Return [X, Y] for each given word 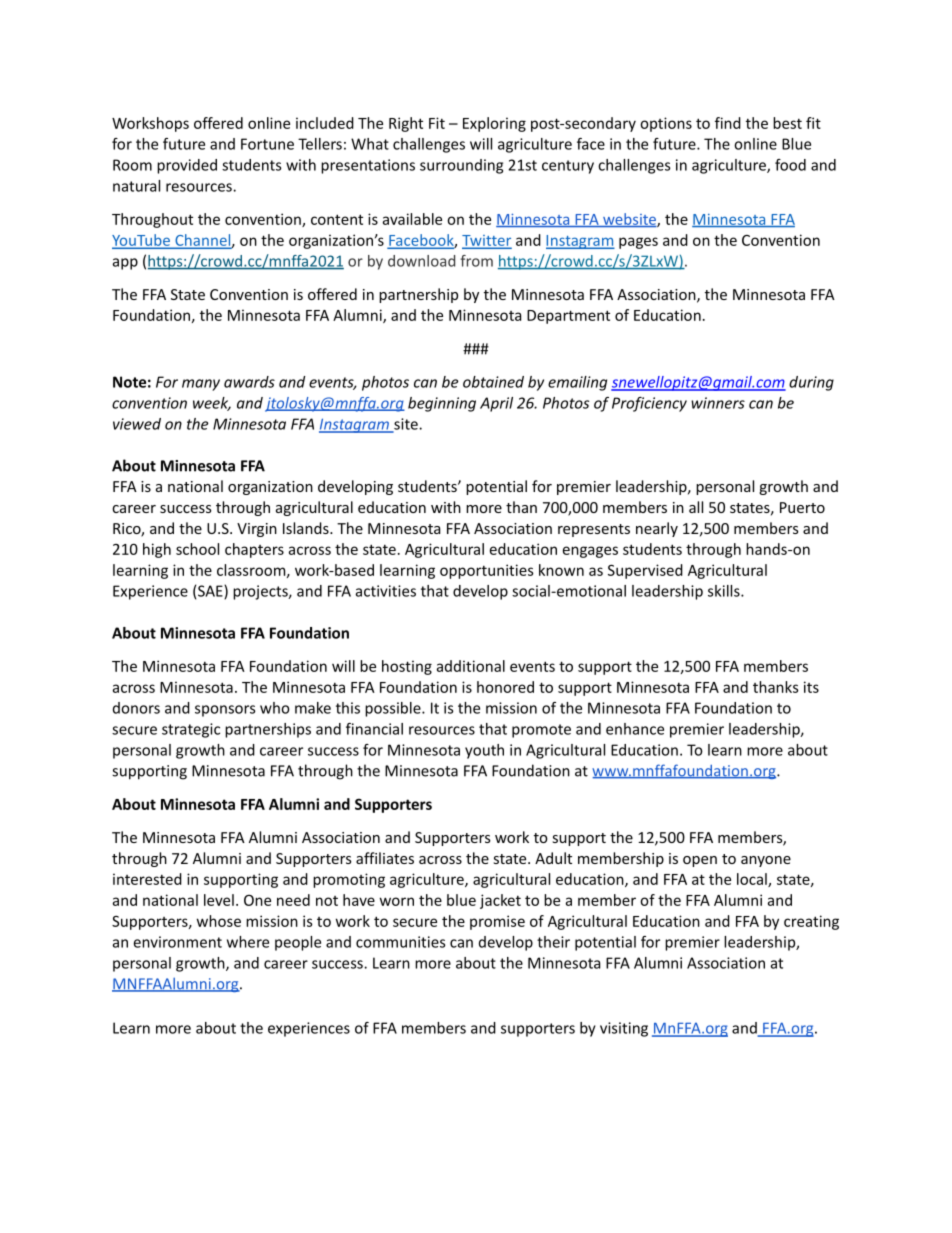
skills [725, 591]
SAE [211, 592]
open [700, 861]
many [201, 385]
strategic [191, 730]
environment [178, 942]
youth [484, 751]
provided [187, 166]
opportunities [487, 571]
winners [718, 403]
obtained [493, 382]
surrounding [461, 166]
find [728, 123]
